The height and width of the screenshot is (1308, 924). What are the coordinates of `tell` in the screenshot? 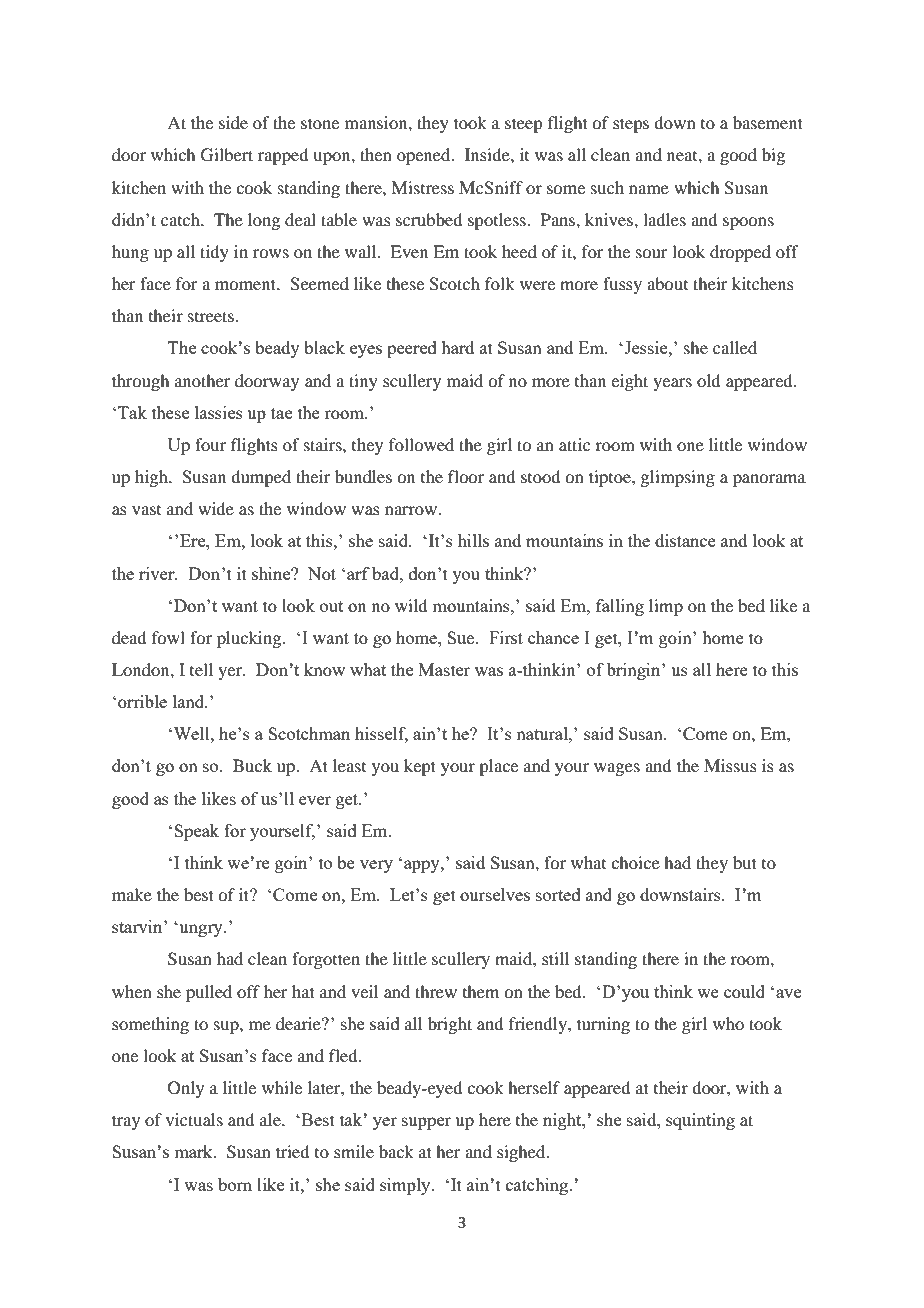 It's located at (201, 669).
